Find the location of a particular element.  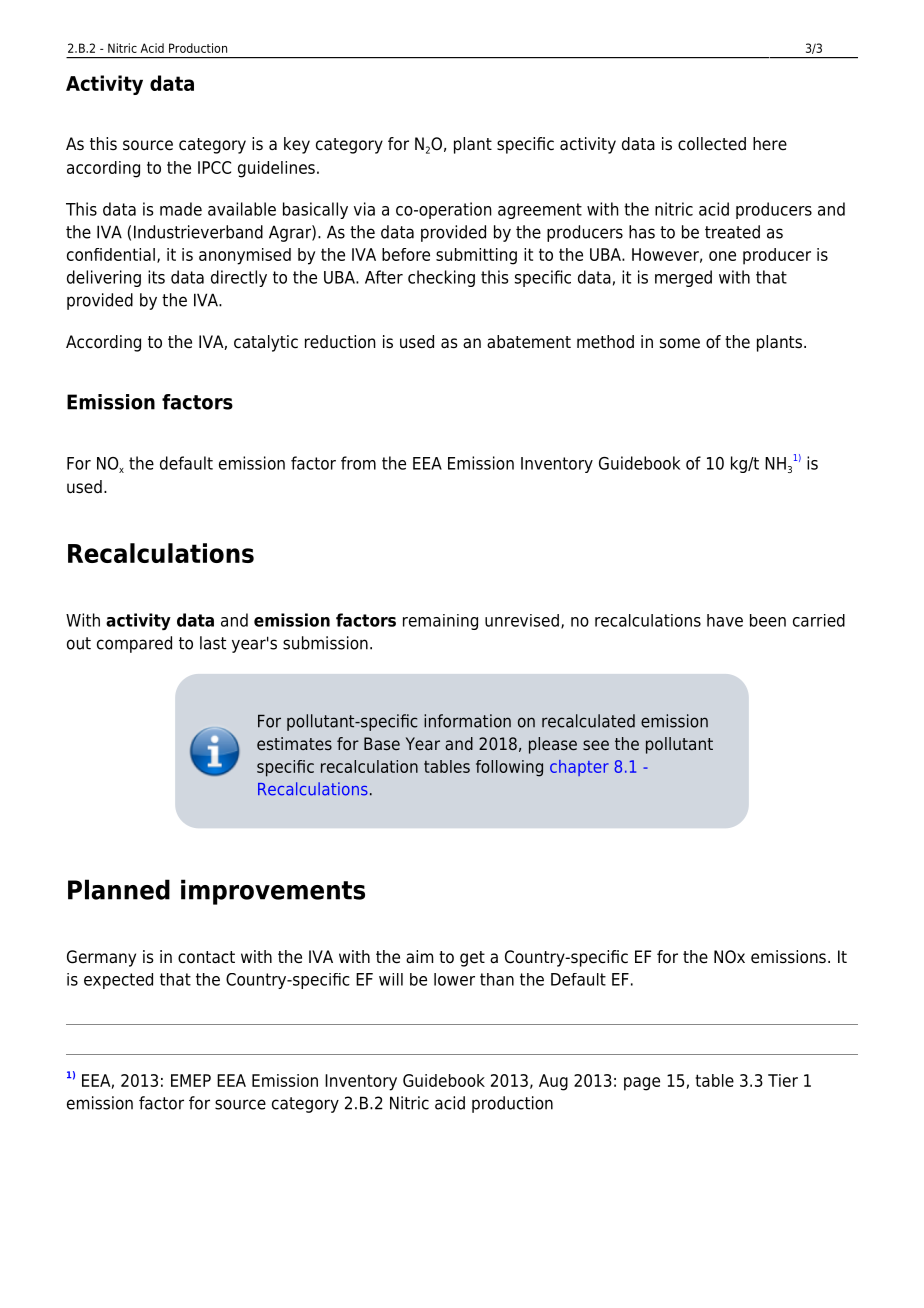

Aug is located at coordinates (553, 1082).
